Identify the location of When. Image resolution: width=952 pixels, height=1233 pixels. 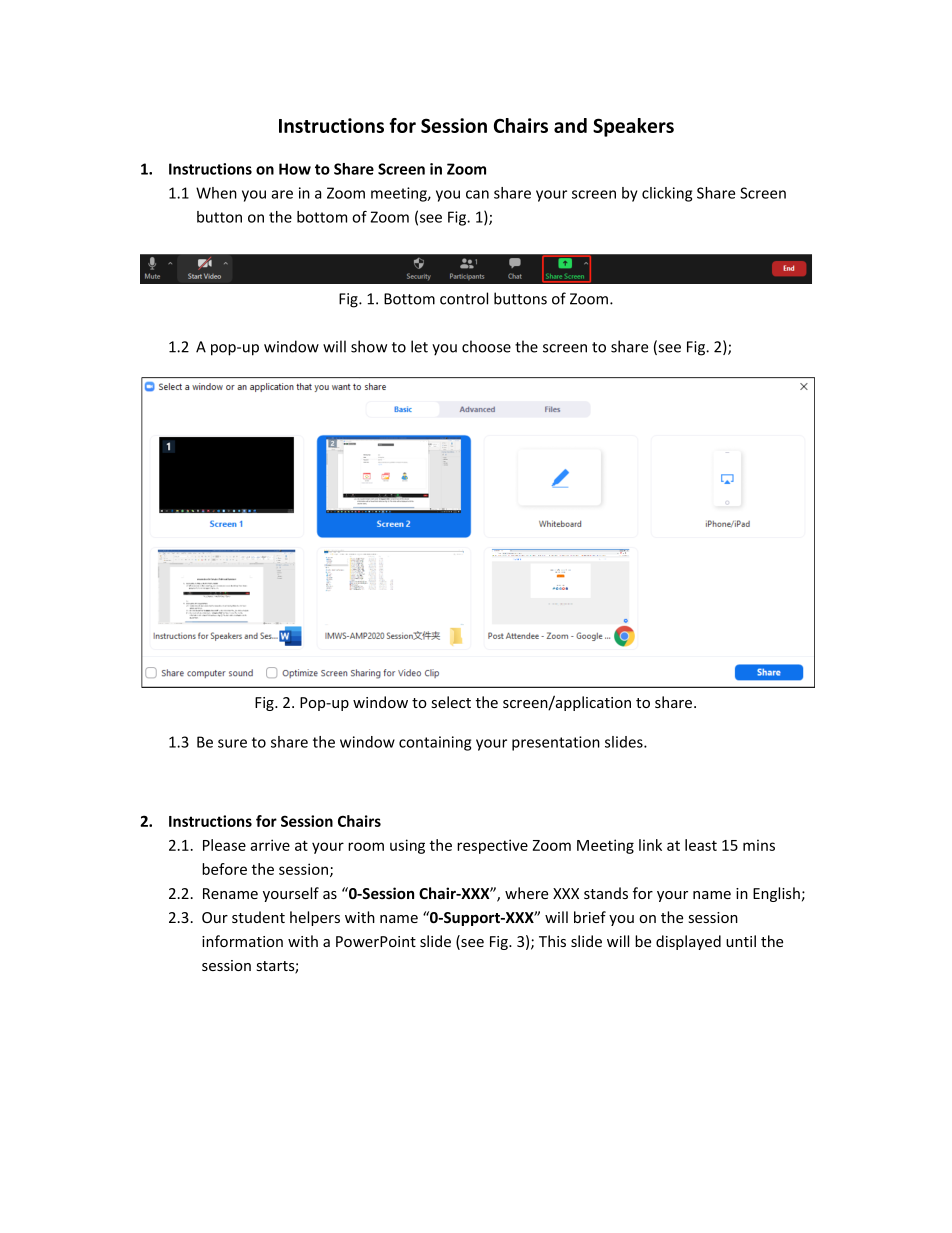
(216, 193).
